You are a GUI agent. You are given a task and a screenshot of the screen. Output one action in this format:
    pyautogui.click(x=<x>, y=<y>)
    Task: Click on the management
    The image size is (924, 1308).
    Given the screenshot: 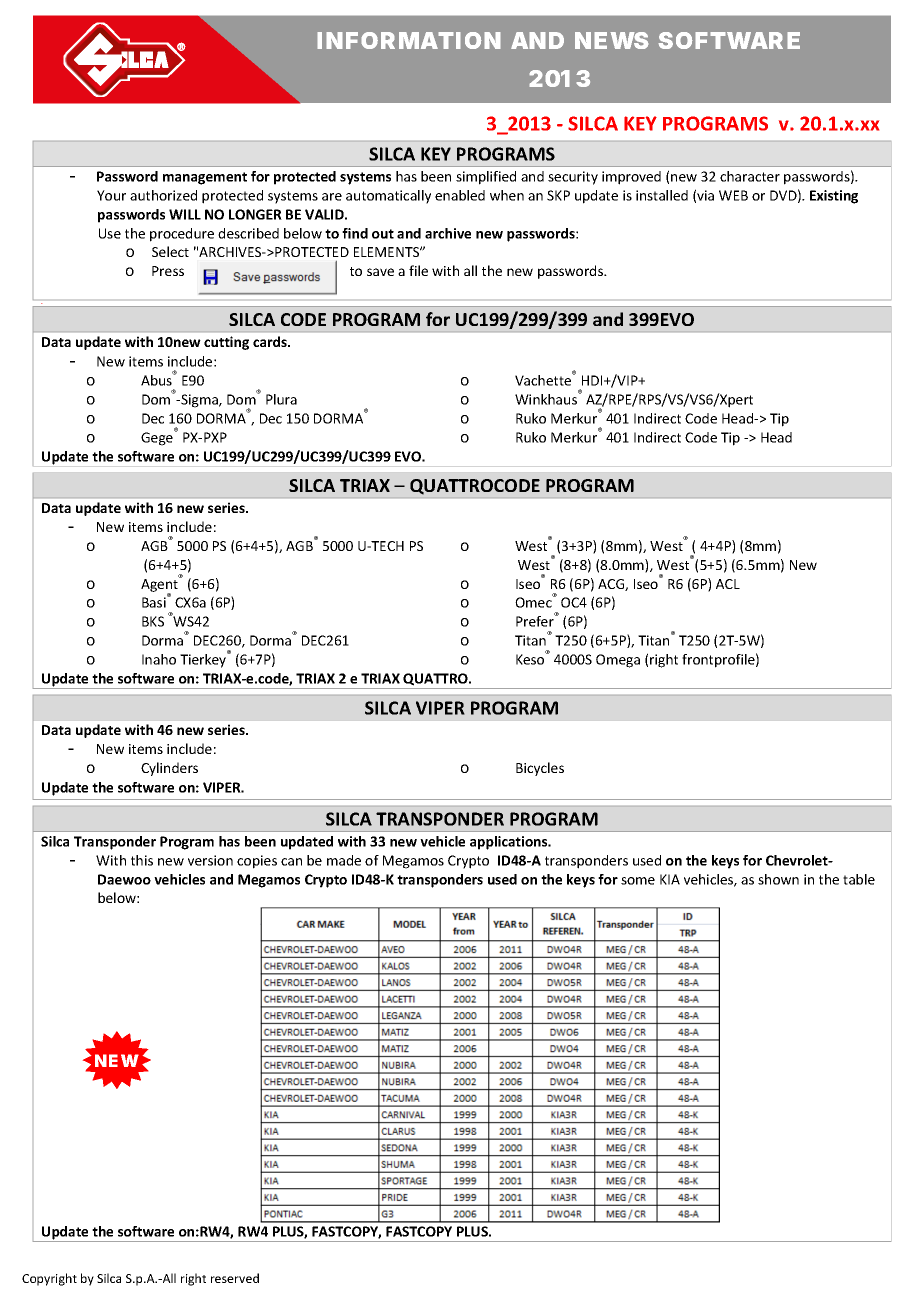 What is the action you would take?
    pyautogui.click(x=205, y=178)
